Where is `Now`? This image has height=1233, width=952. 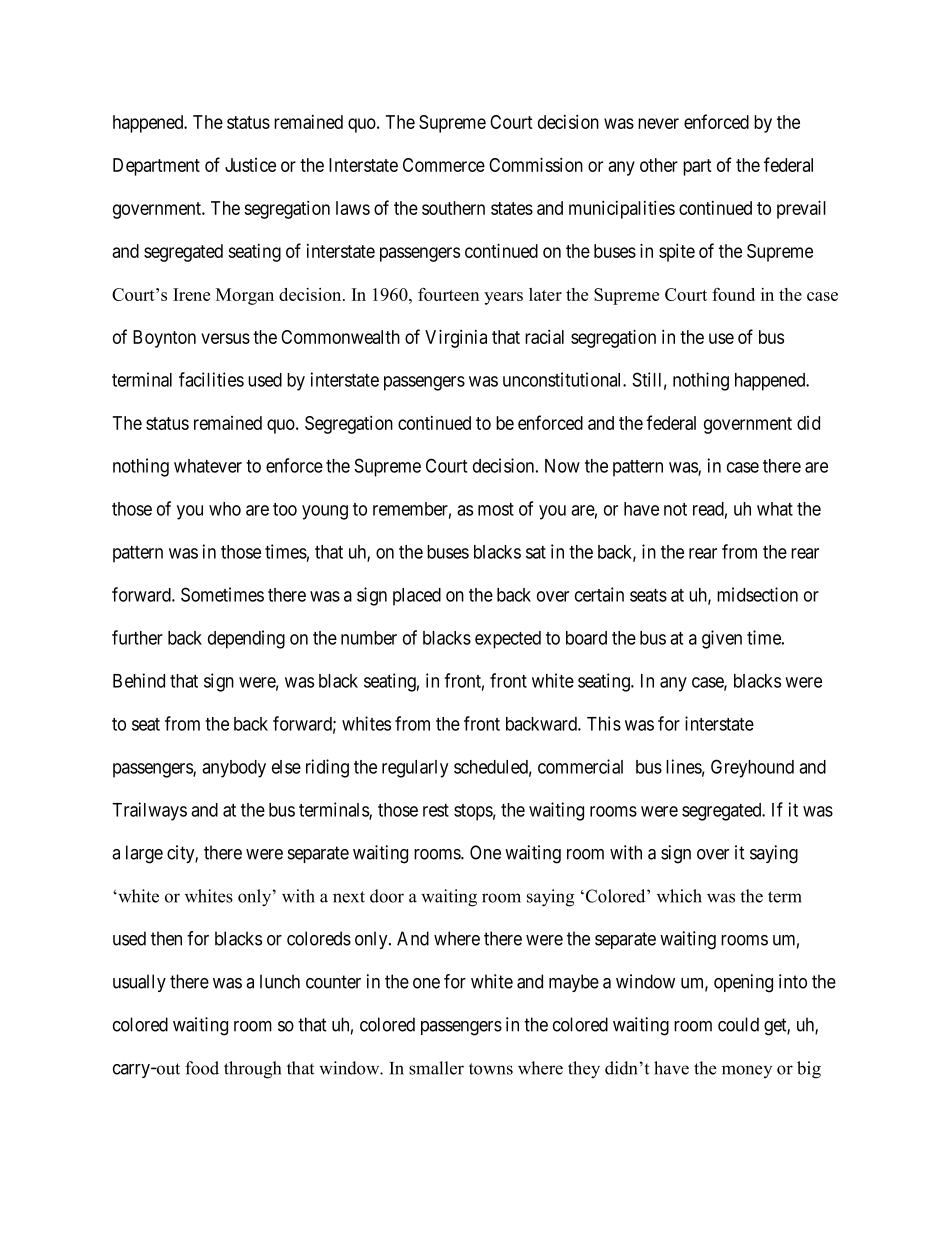
Now is located at coordinates (562, 466).
